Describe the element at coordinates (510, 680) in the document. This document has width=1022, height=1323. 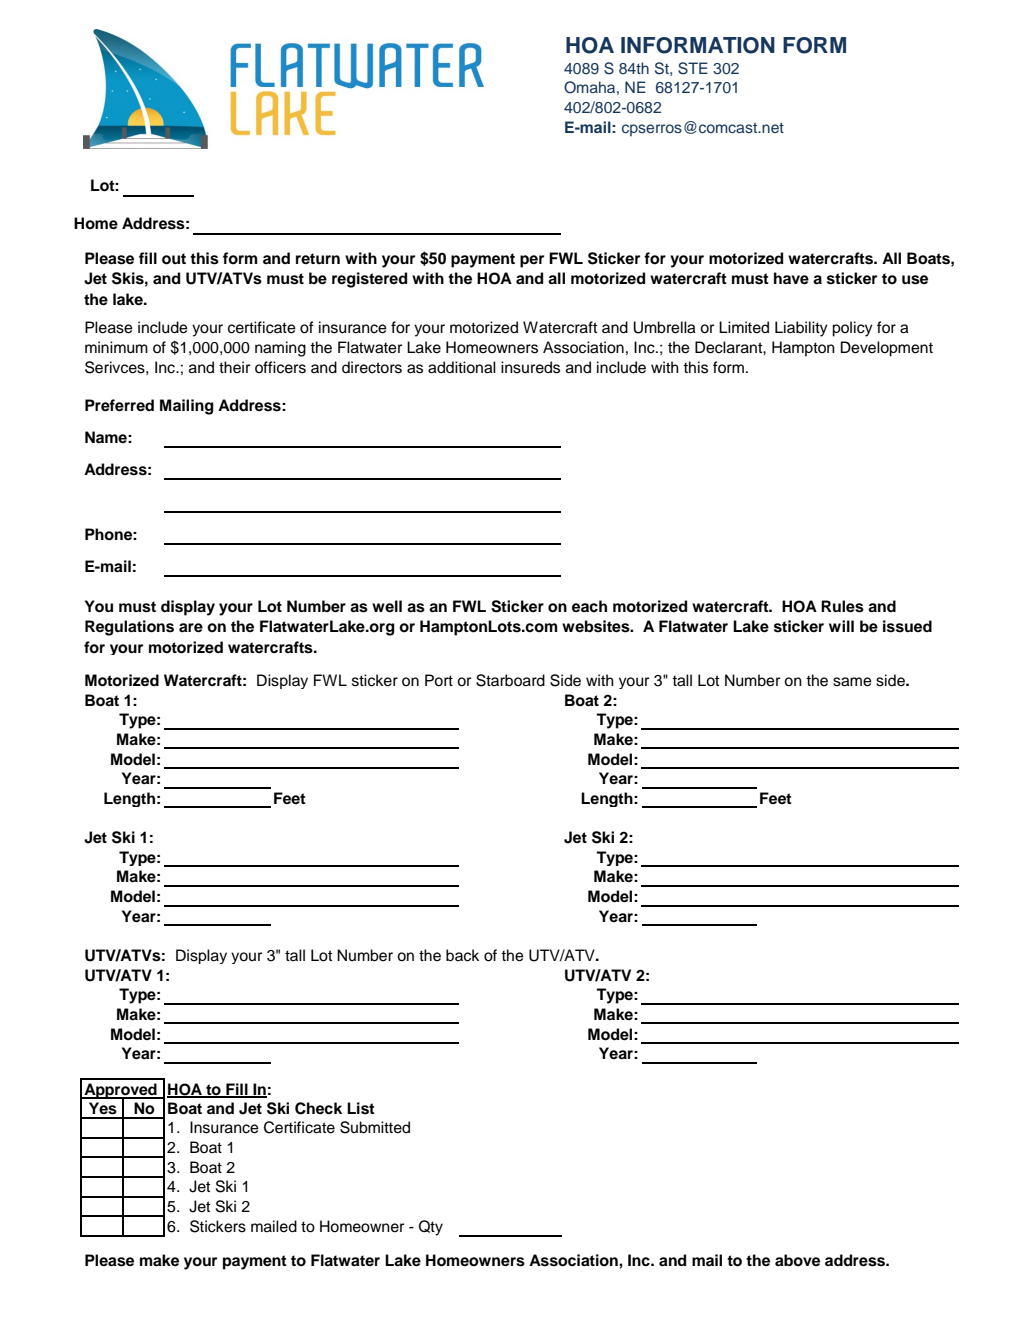
I see `Starboard` at that location.
